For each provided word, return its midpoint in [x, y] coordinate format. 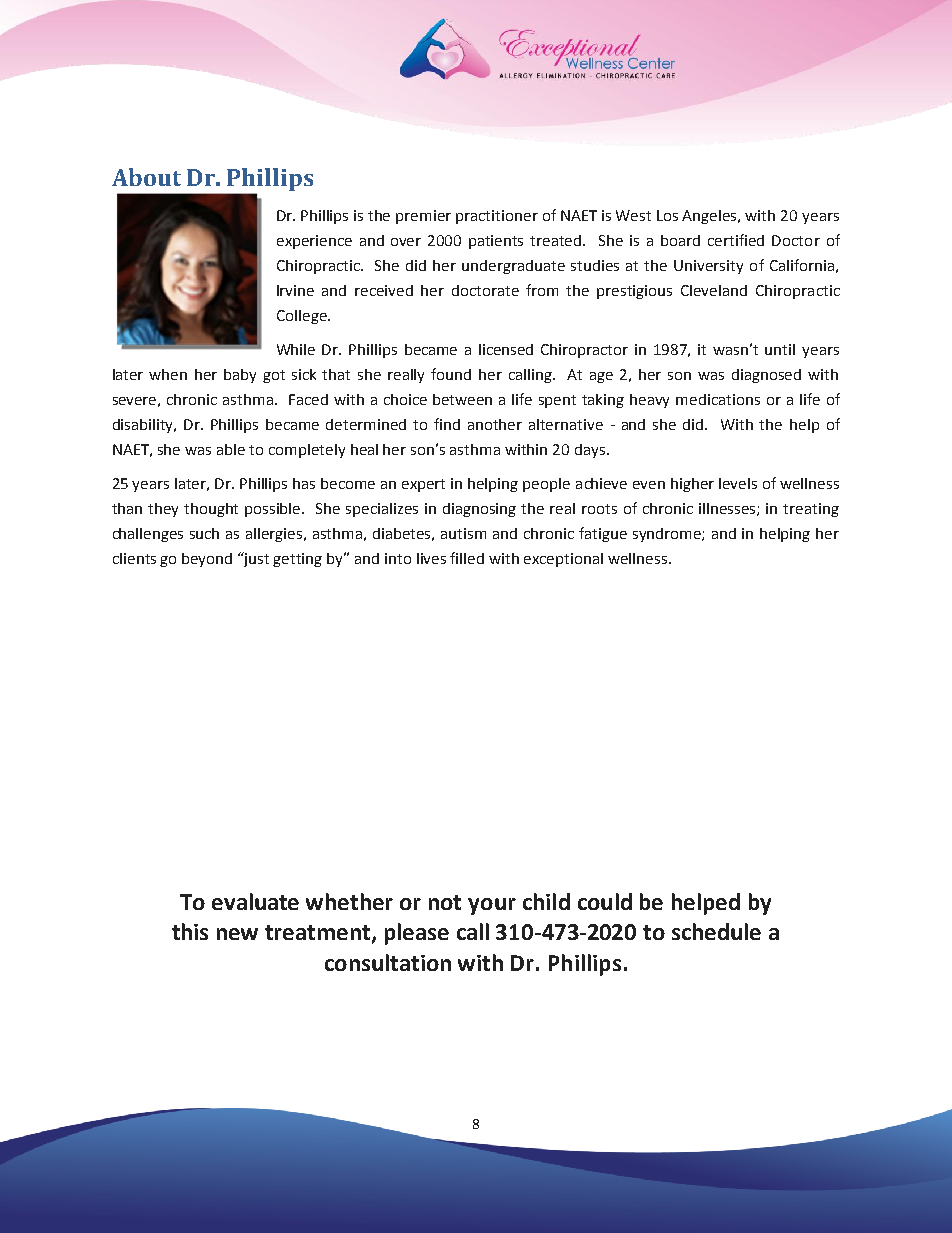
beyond [207, 560]
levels [738, 483]
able [231, 449]
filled [467, 558]
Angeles [711, 217]
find [447, 424]
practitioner [497, 217]
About [146, 177]
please [417, 934]
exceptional [563, 560]
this [190, 931]
